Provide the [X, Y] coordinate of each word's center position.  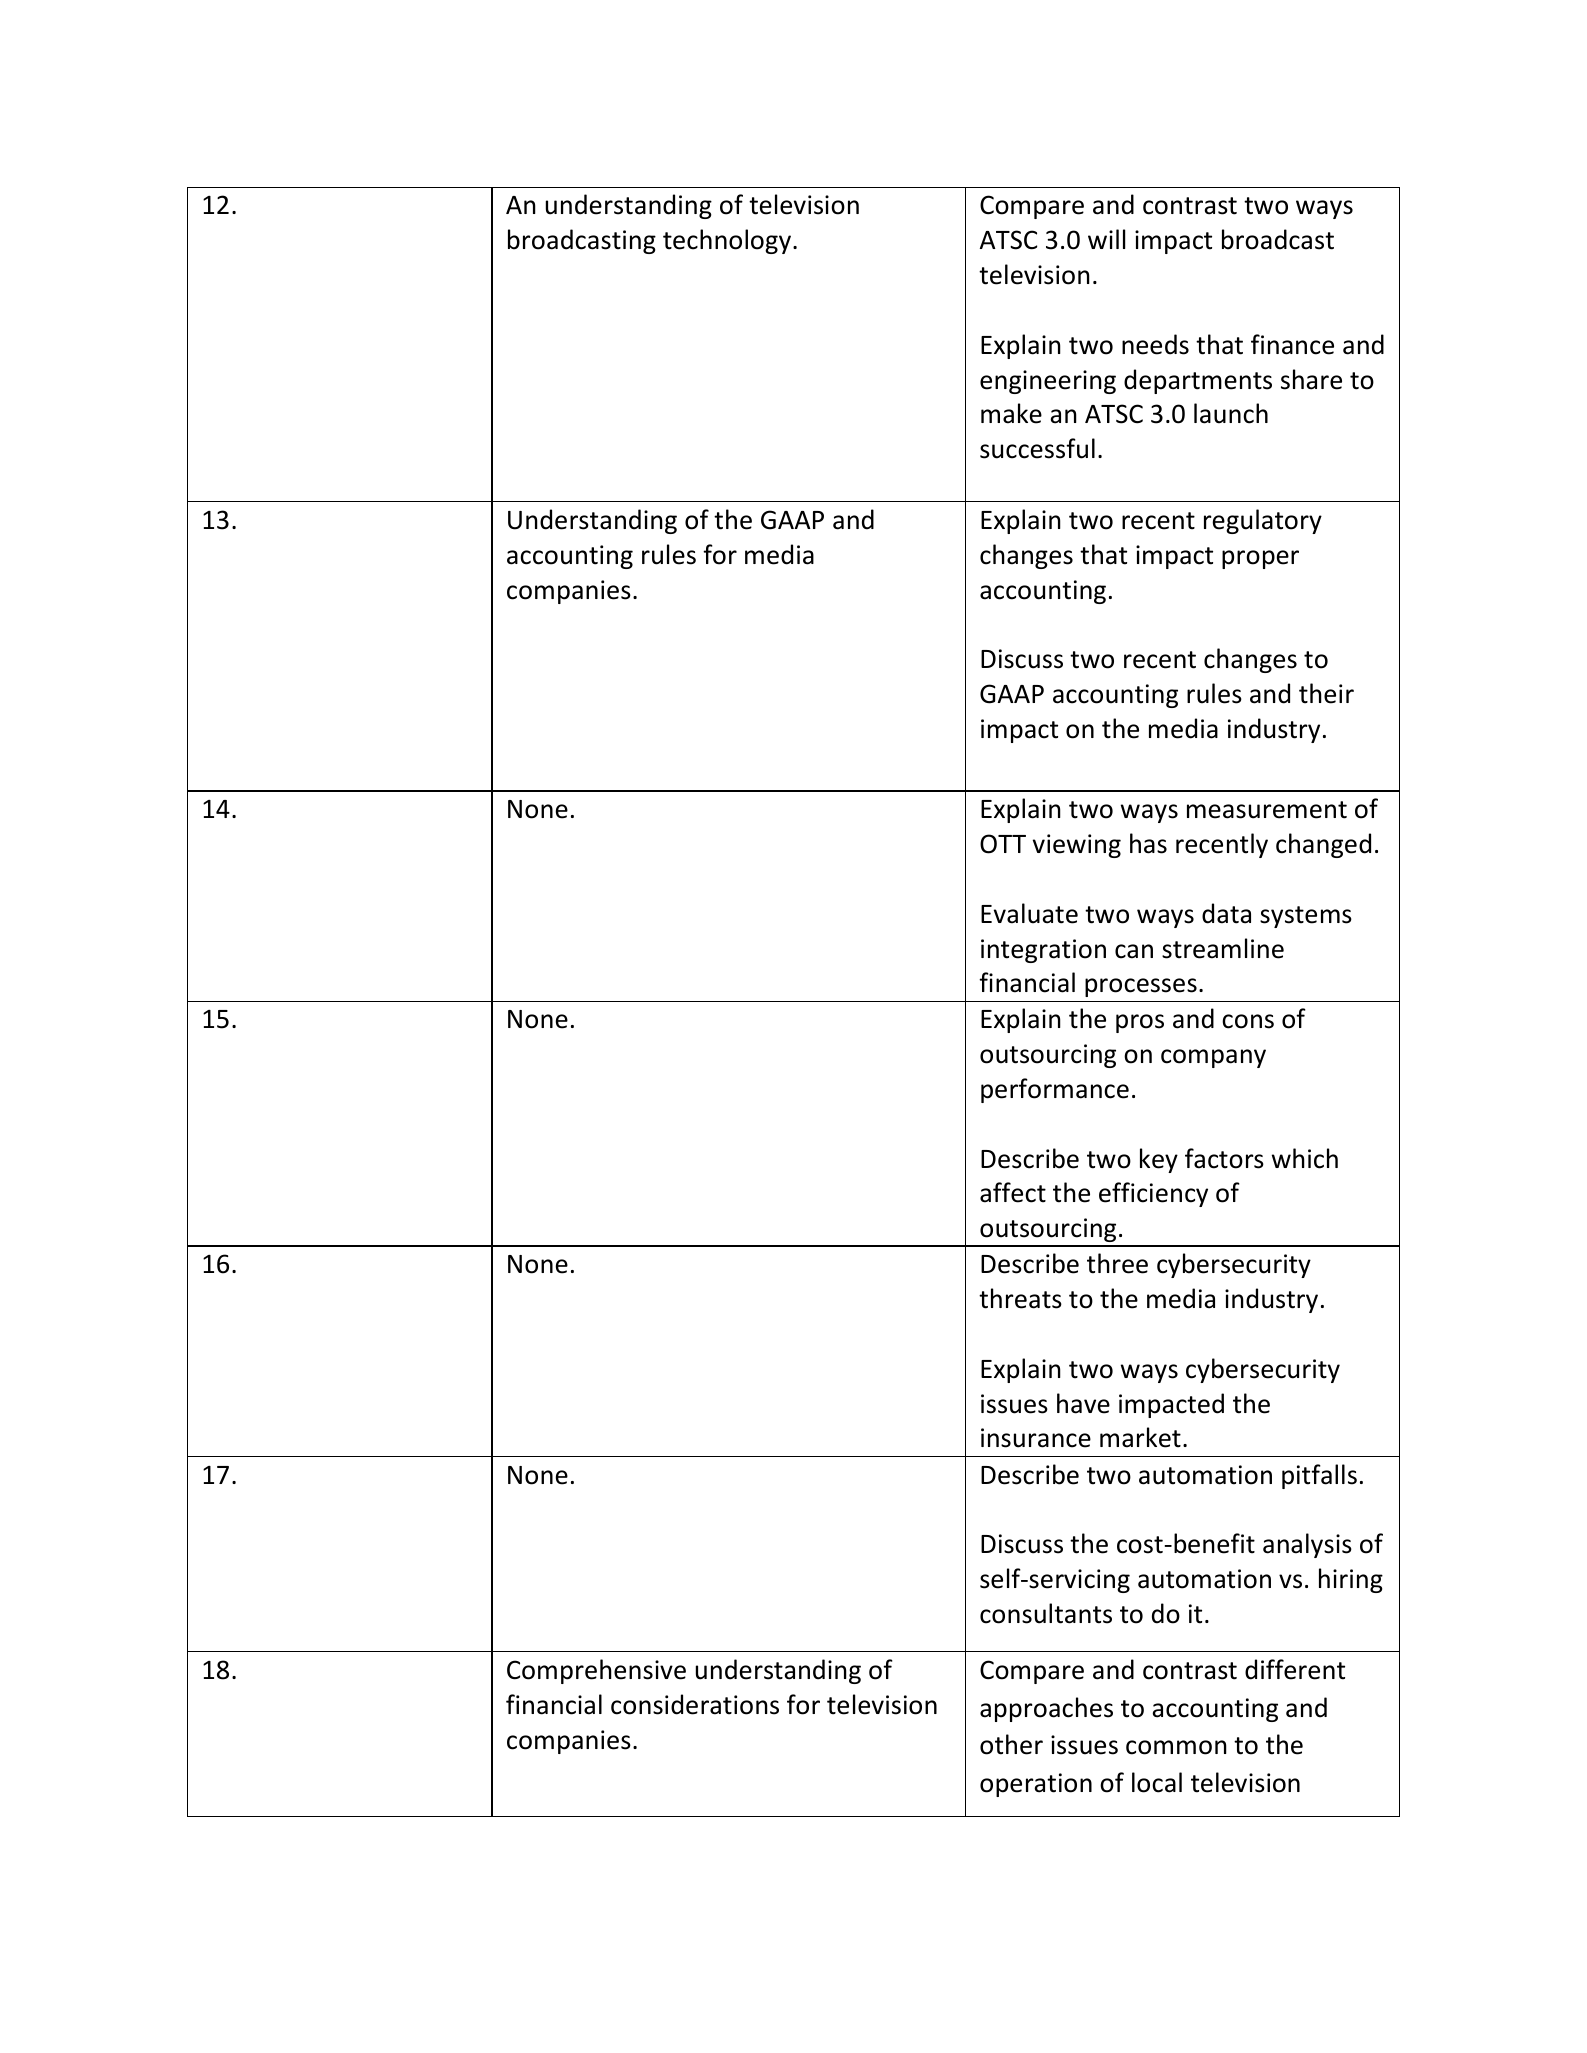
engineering [1048, 382]
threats [1020, 1298]
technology [727, 241]
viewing [1077, 846]
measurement [1267, 810]
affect [1013, 1192]
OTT [1003, 844]
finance [1292, 344]
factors [1224, 1158]
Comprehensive [596, 1671]
